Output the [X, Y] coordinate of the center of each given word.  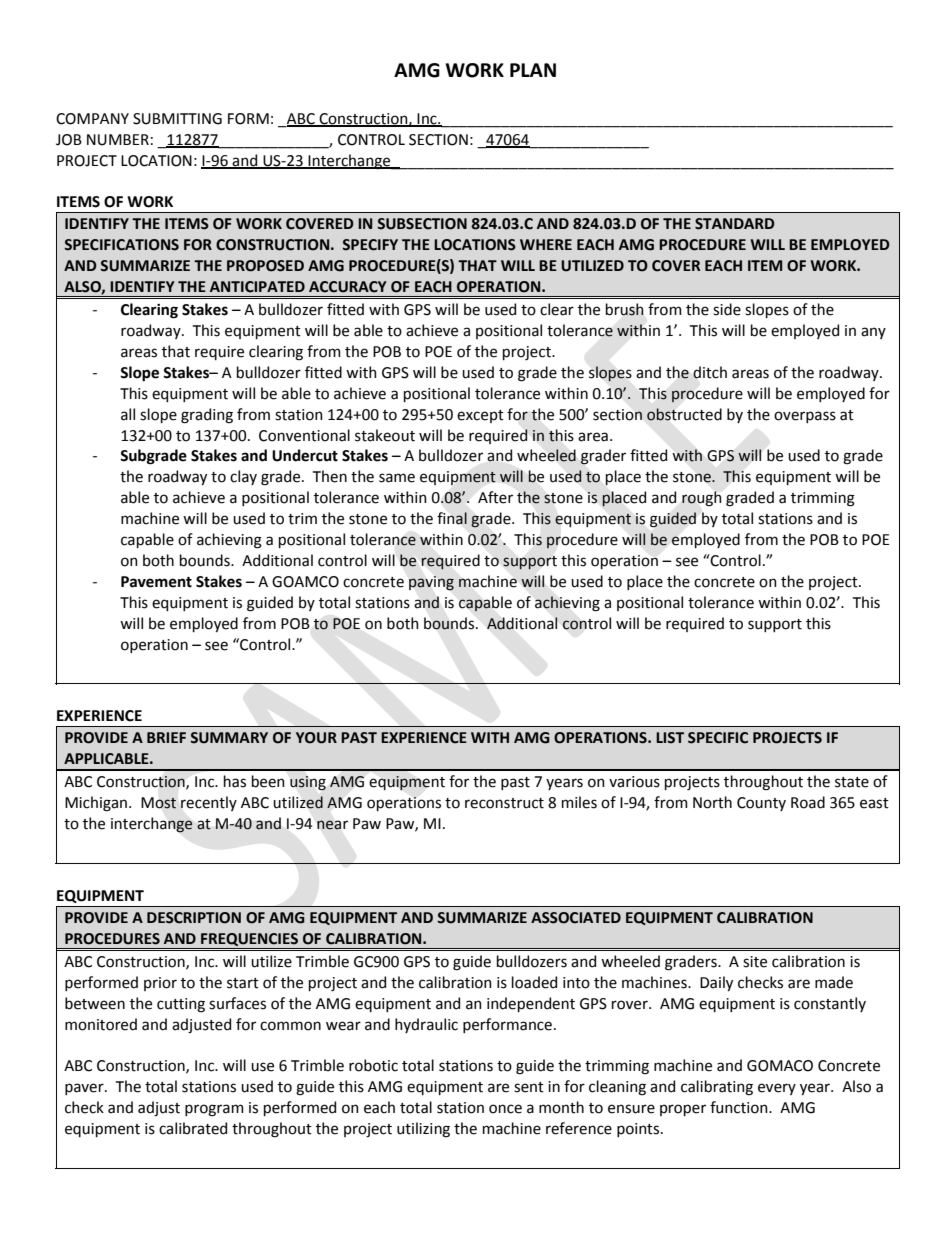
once [505, 1109]
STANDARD [735, 224]
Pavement [156, 582]
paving [431, 583]
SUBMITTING [177, 119]
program [214, 1110]
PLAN [533, 70]
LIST [670, 738]
